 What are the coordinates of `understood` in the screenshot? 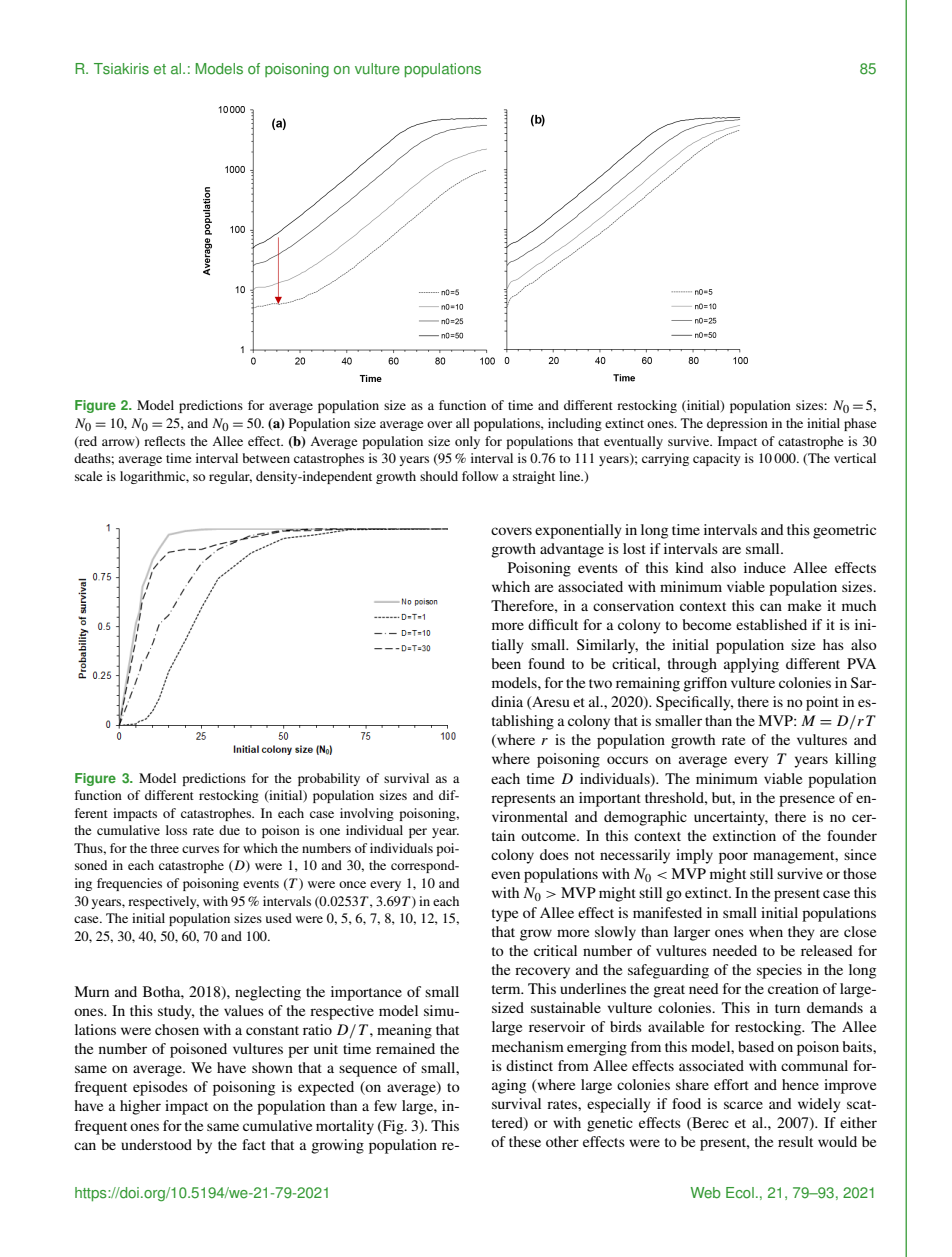 It's located at (156, 1144).
